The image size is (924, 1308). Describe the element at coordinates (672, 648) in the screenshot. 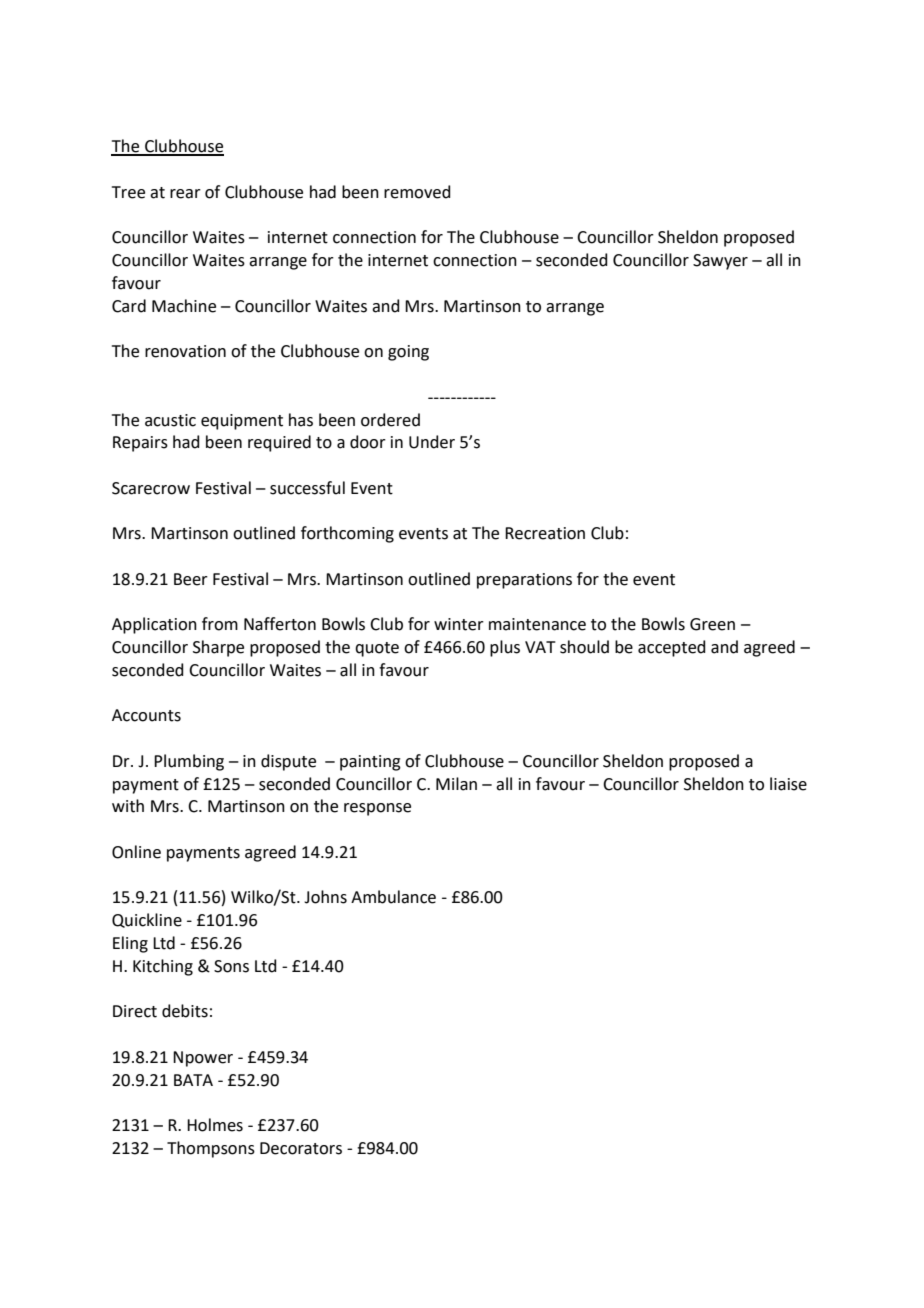

I see `accepted` at that location.
